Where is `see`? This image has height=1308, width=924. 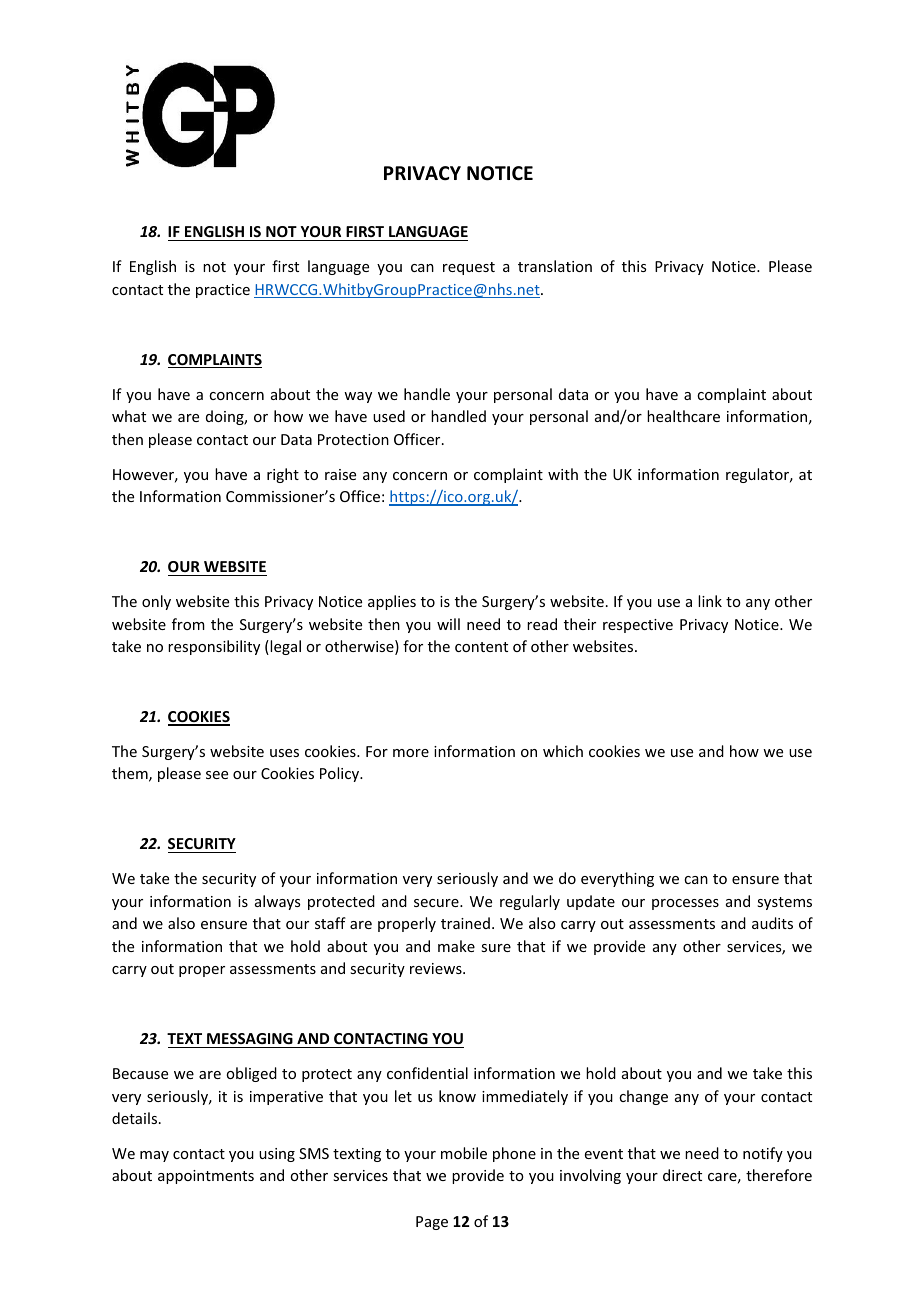
see is located at coordinates (217, 775).
